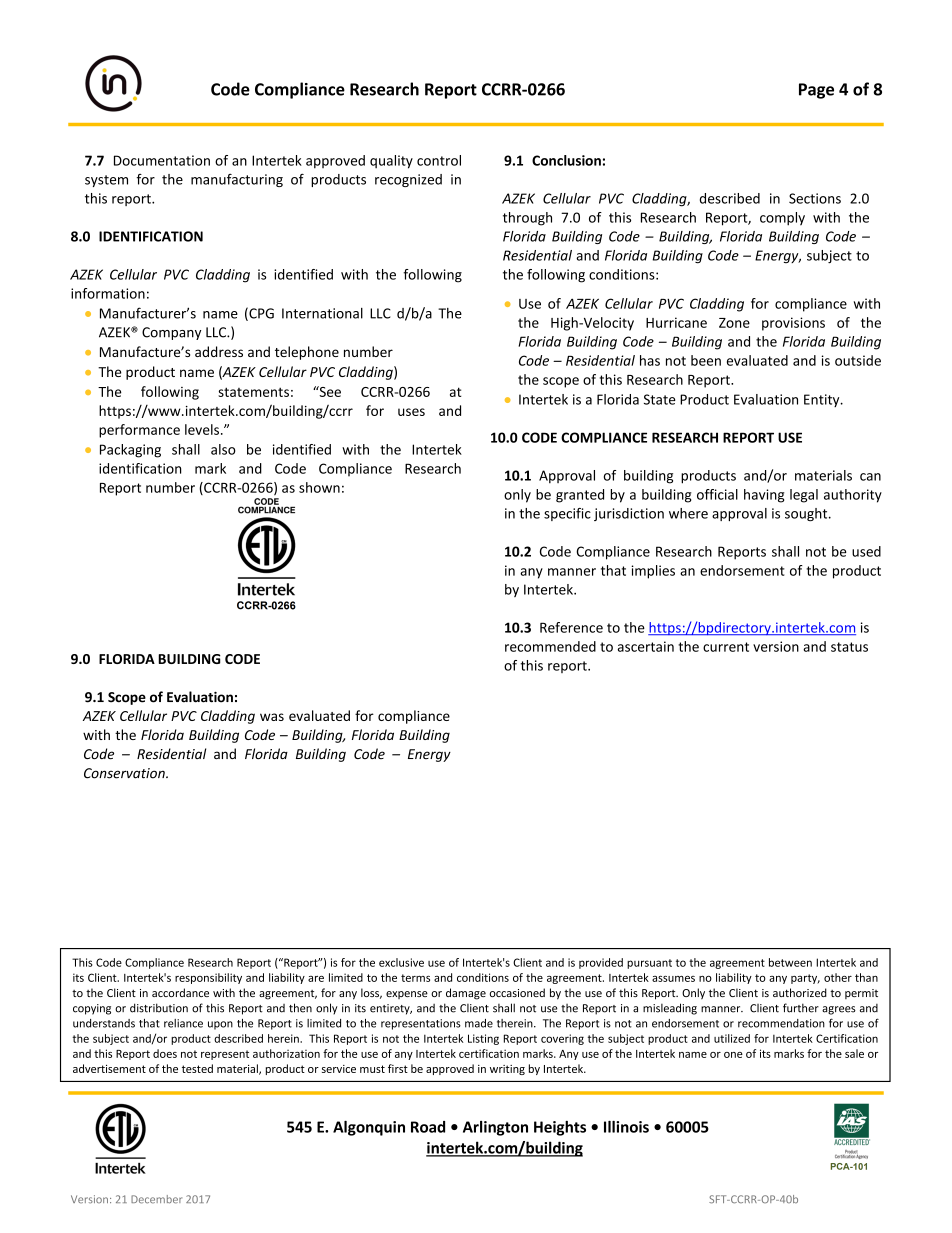 The image size is (952, 1233). I want to click on Conservation, so click(125, 773).
